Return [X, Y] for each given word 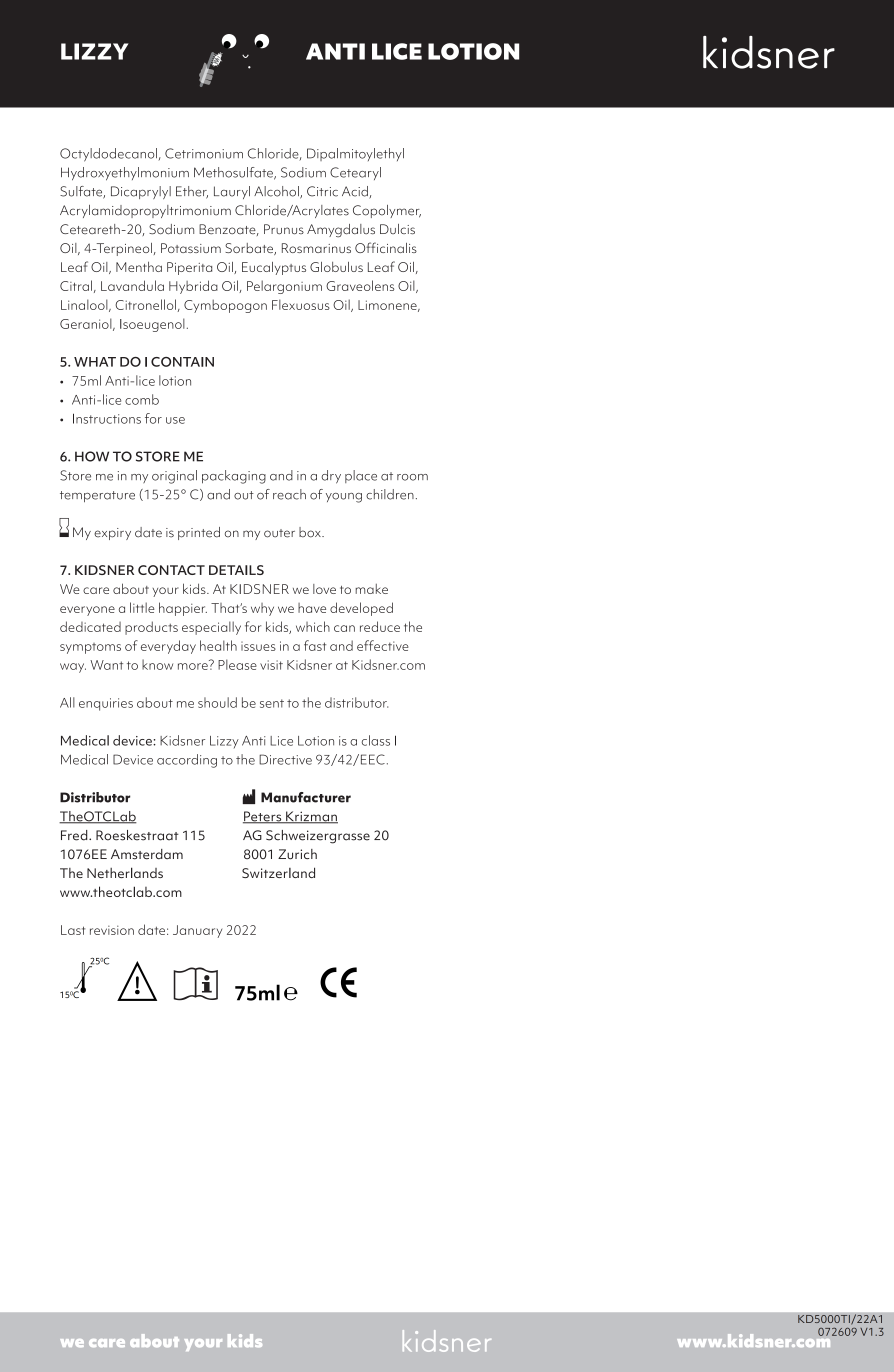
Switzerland [278, 872]
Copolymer [387, 211]
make [371, 589]
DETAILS [236, 570]
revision [112, 930]
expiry [112, 534]
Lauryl [232, 192]
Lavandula [132, 285]
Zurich [297, 854]
